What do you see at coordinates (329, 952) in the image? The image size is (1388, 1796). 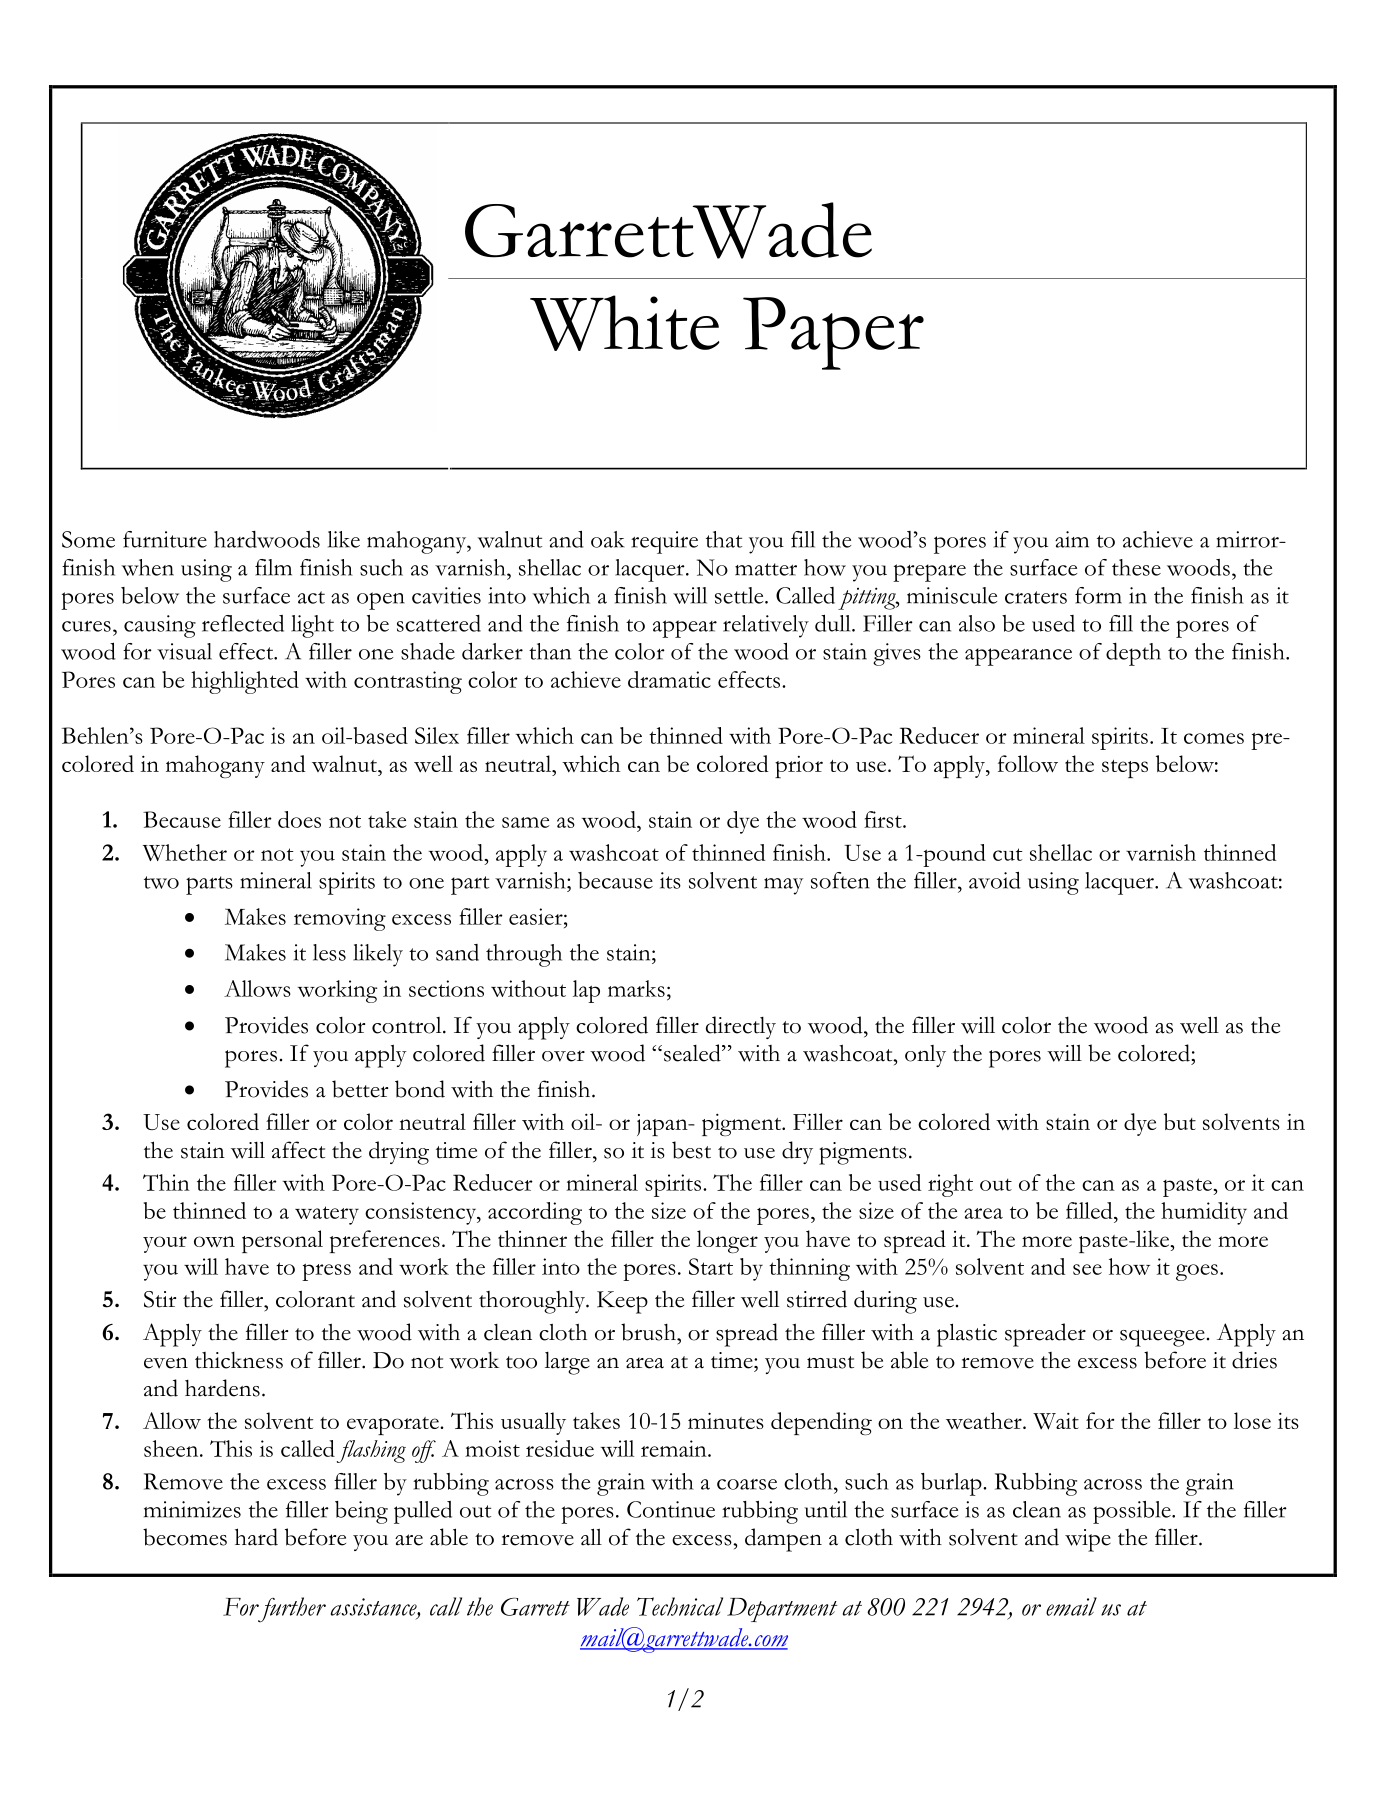 I see `less` at bounding box center [329, 952].
